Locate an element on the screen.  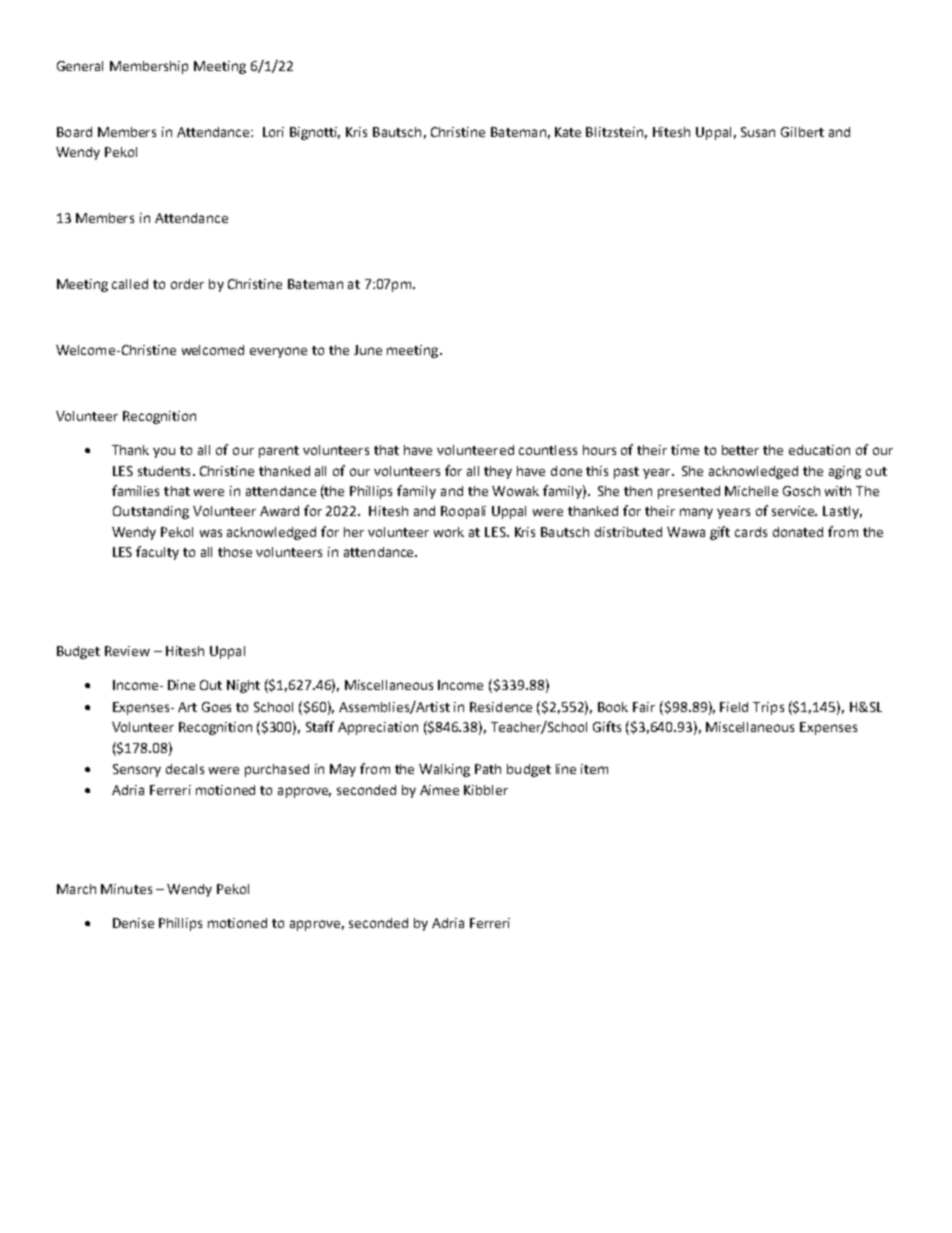
Susan is located at coordinates (758, 132).
